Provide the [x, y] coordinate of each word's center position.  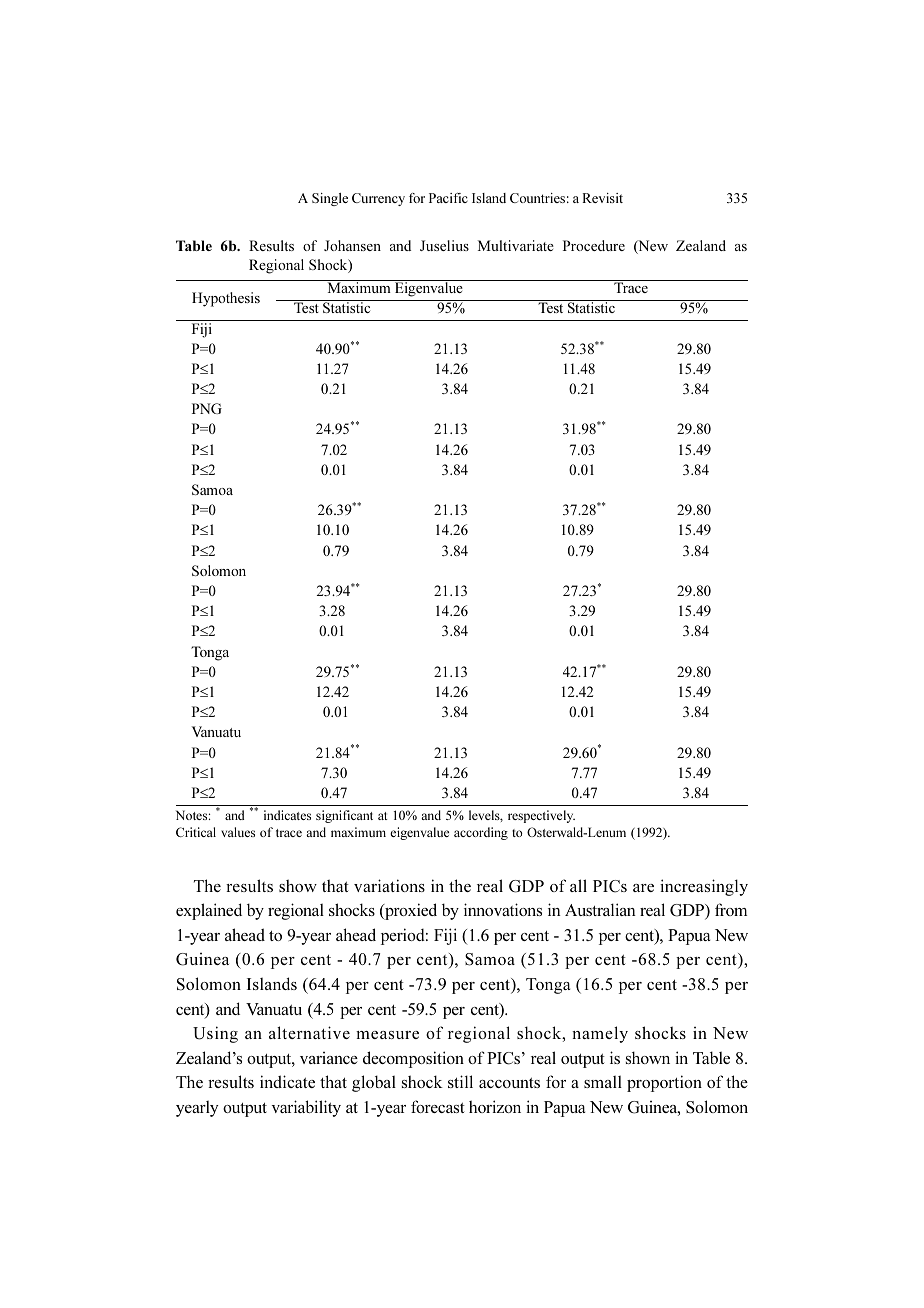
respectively [541, 816]
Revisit [602, 198]
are [643, 888]
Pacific [448, 198]
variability [306, 1108]
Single [330, 199]
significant [344, 816]
